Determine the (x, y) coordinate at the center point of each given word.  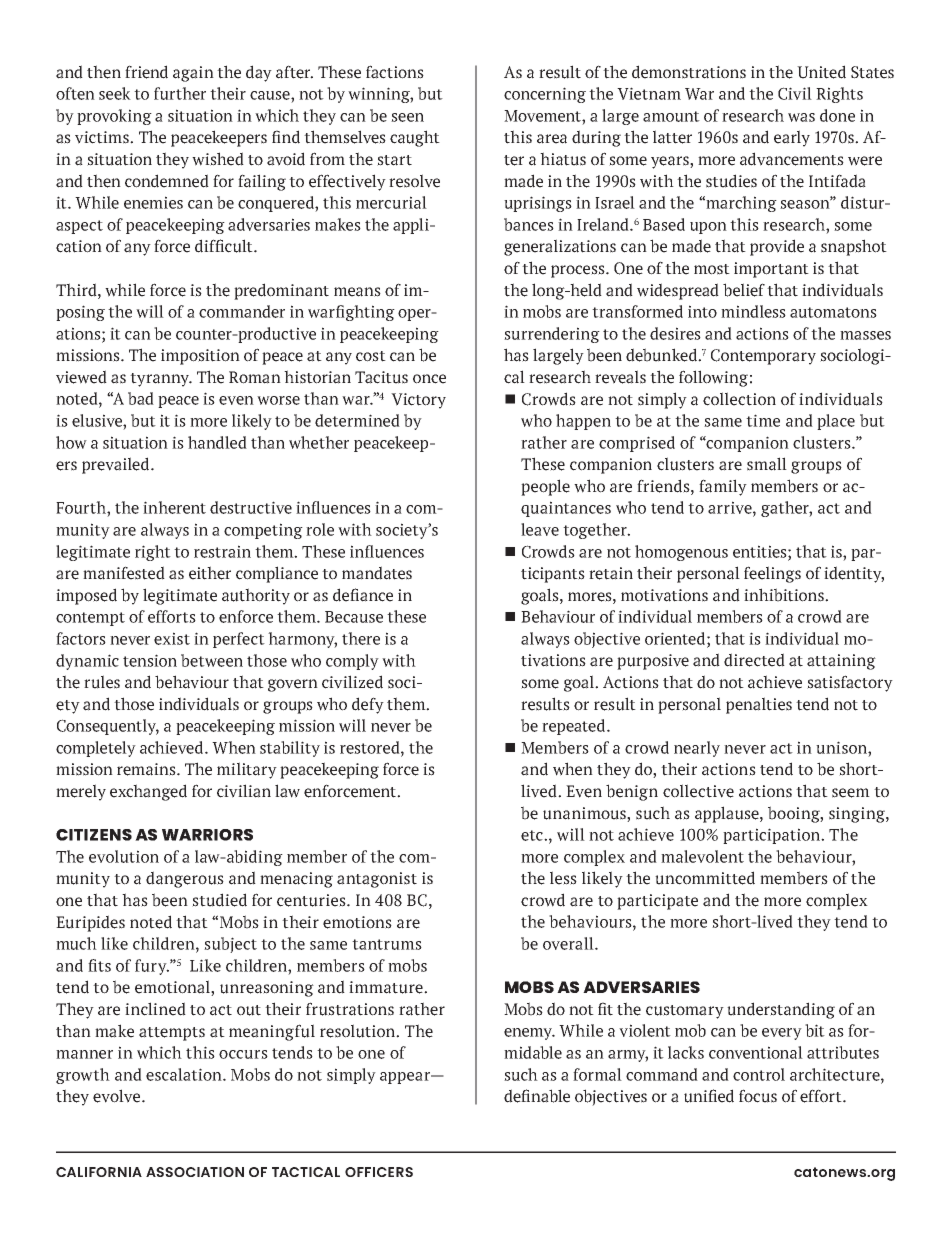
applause (728, 814)
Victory (418, 401)
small (767, 464)
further (180, 93)
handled (217, 442)
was (801, 117)
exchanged (148, 792)
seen (407, 117)
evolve (118, 1096)
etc (533, 835)
